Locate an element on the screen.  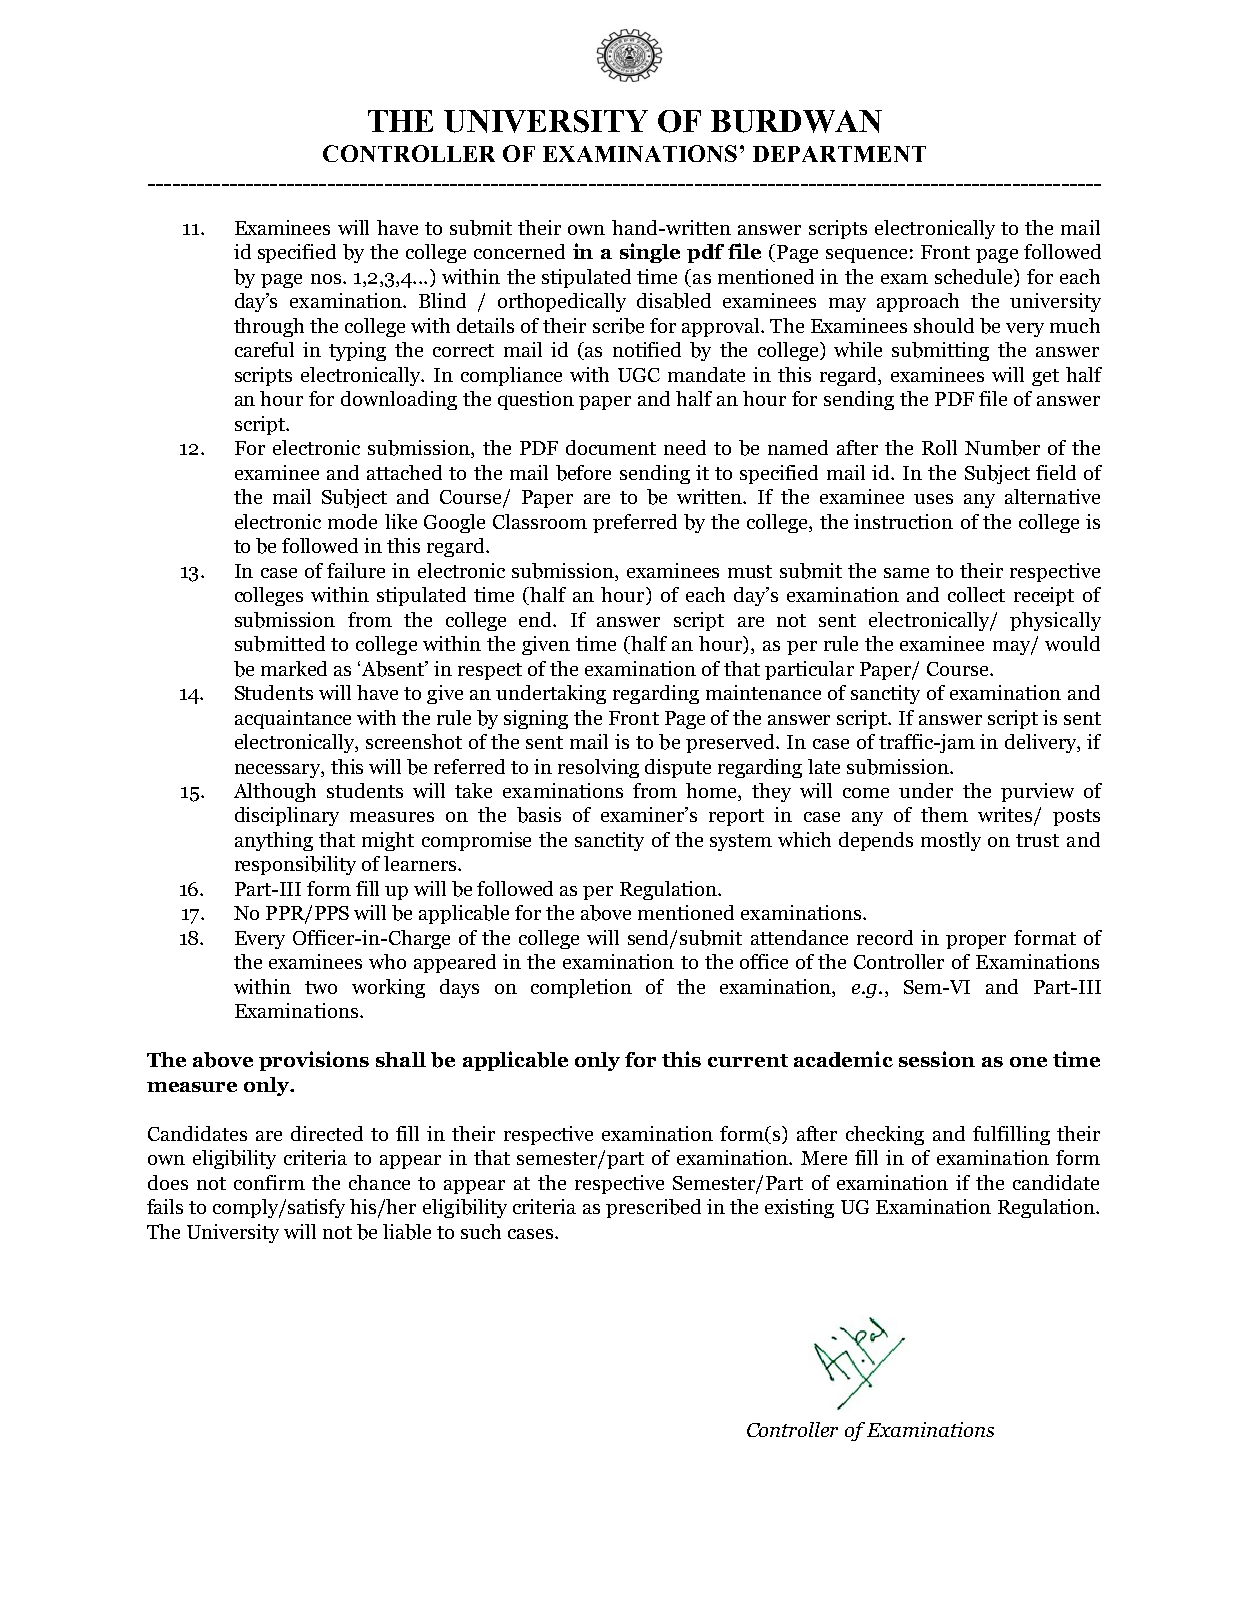
nos is located at coordinates (326, 279).
